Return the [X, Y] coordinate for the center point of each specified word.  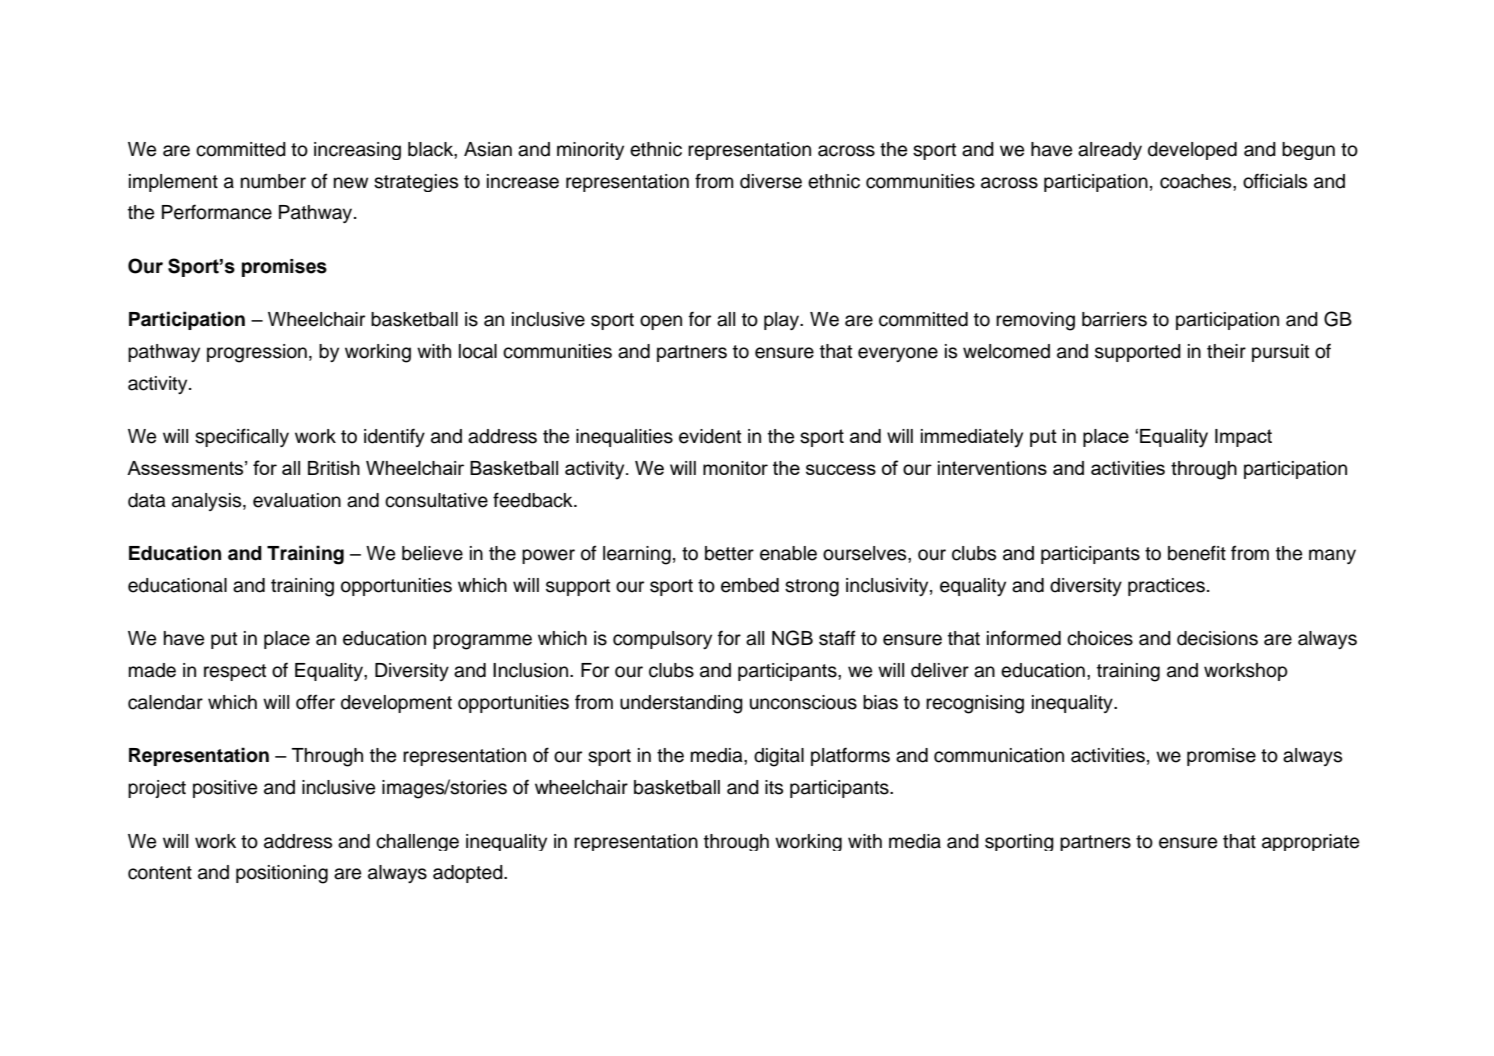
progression [257, 353]
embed [750, 585]
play [782, 321]
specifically [242, 437]
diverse [771, 181]
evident [710, 436]
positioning [282, 874]
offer [315, 702]
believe [432, 553]
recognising [975, 704]
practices [1166, 587]
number [273, 181]
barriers [1114, 319]
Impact [1243, 438]
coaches [1197, 181]
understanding [681, 704]
